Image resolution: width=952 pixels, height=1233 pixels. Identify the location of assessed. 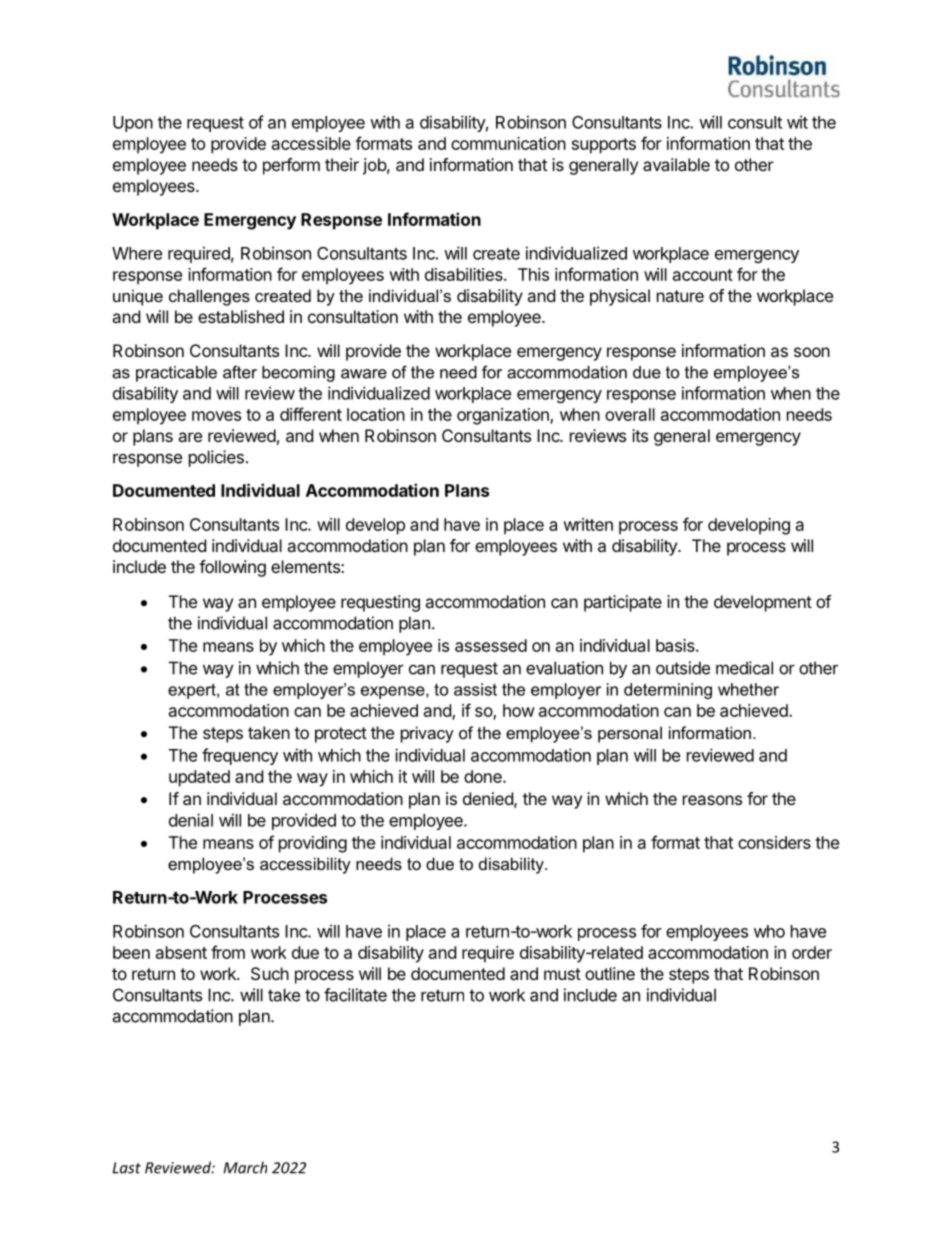
(491, 645).
